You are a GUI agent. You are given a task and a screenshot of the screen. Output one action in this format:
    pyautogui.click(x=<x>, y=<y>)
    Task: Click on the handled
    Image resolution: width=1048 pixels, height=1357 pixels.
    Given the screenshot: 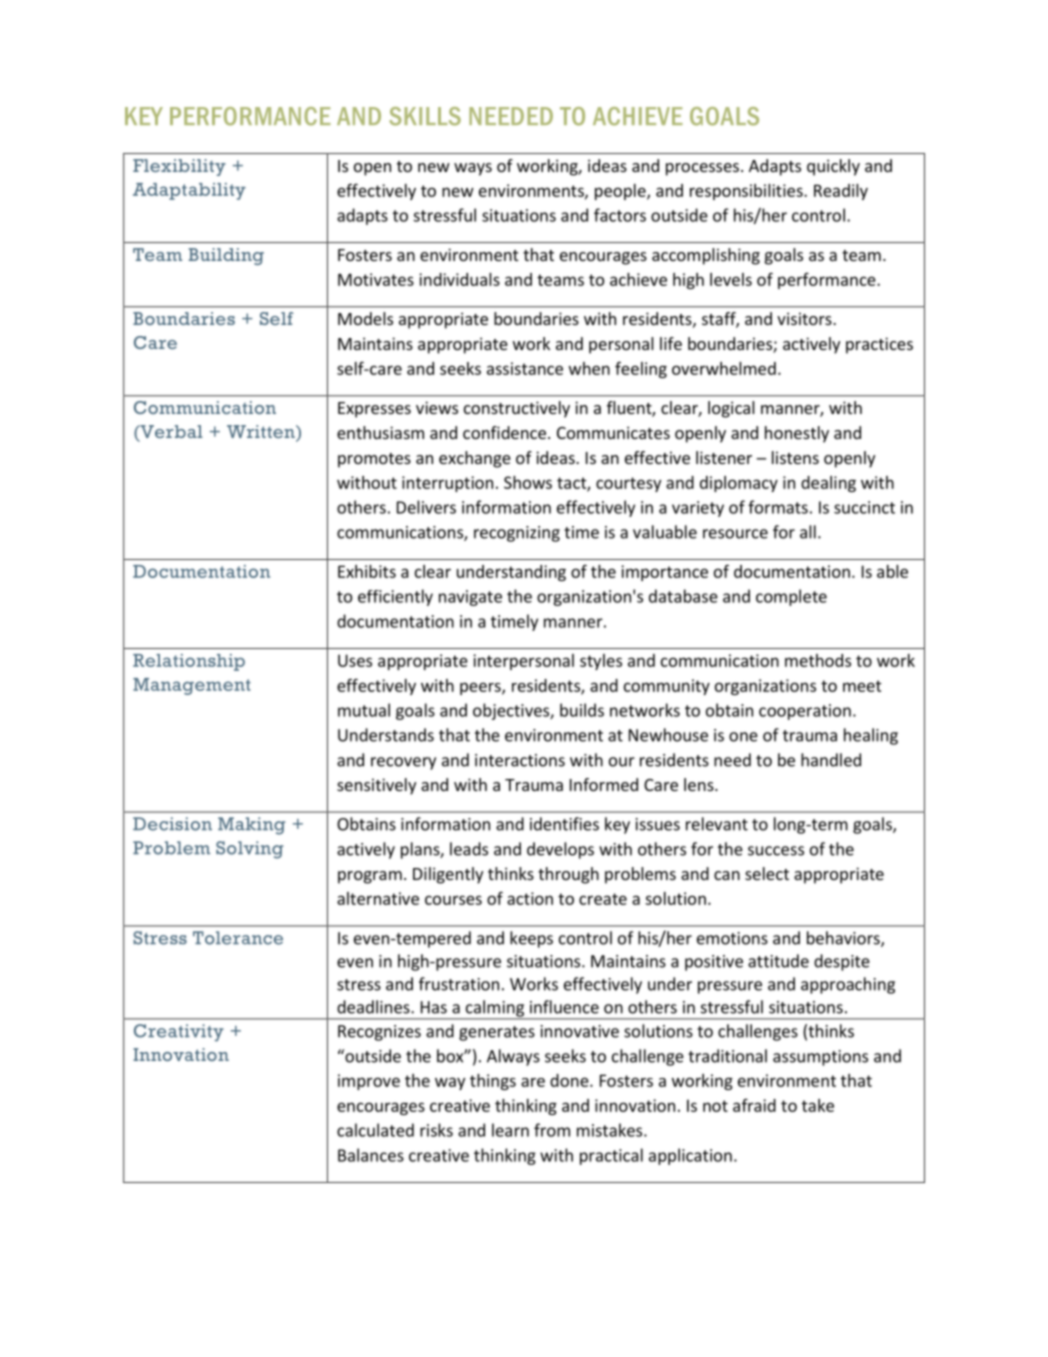 What is the action you would take?
    pyautogui.click(x=831, y=760)
